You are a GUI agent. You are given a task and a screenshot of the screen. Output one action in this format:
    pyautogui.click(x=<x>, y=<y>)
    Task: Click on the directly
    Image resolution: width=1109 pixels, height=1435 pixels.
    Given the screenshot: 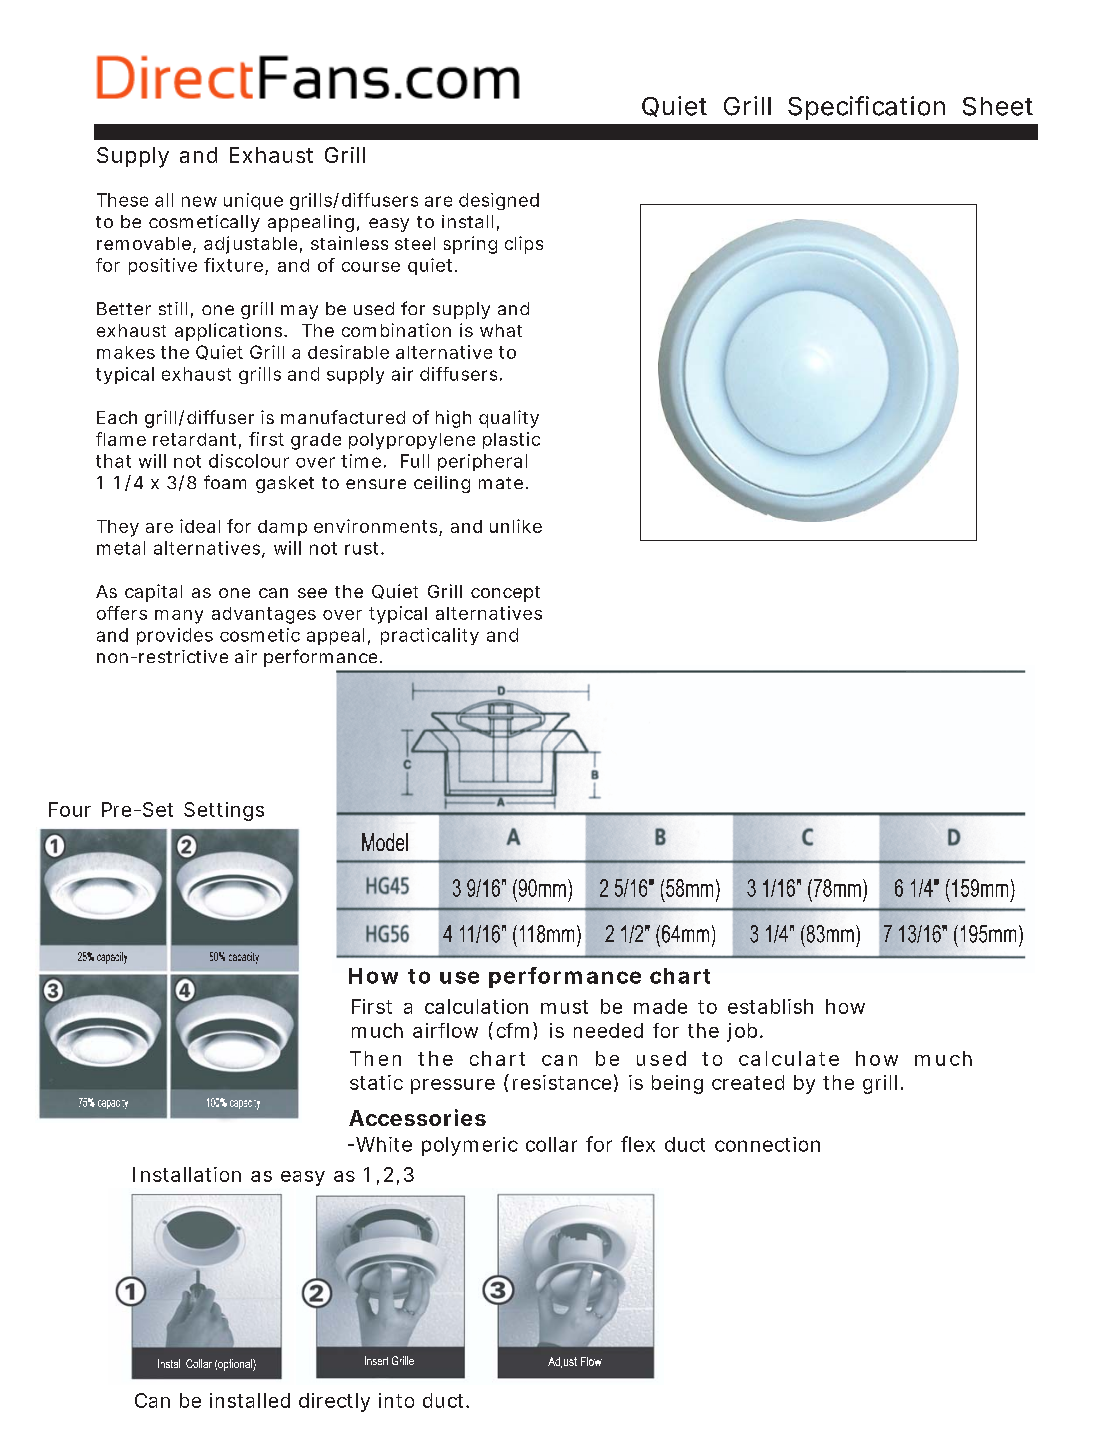 What is the action you would take?
    pyautogui.click(x=334, y=1402)
